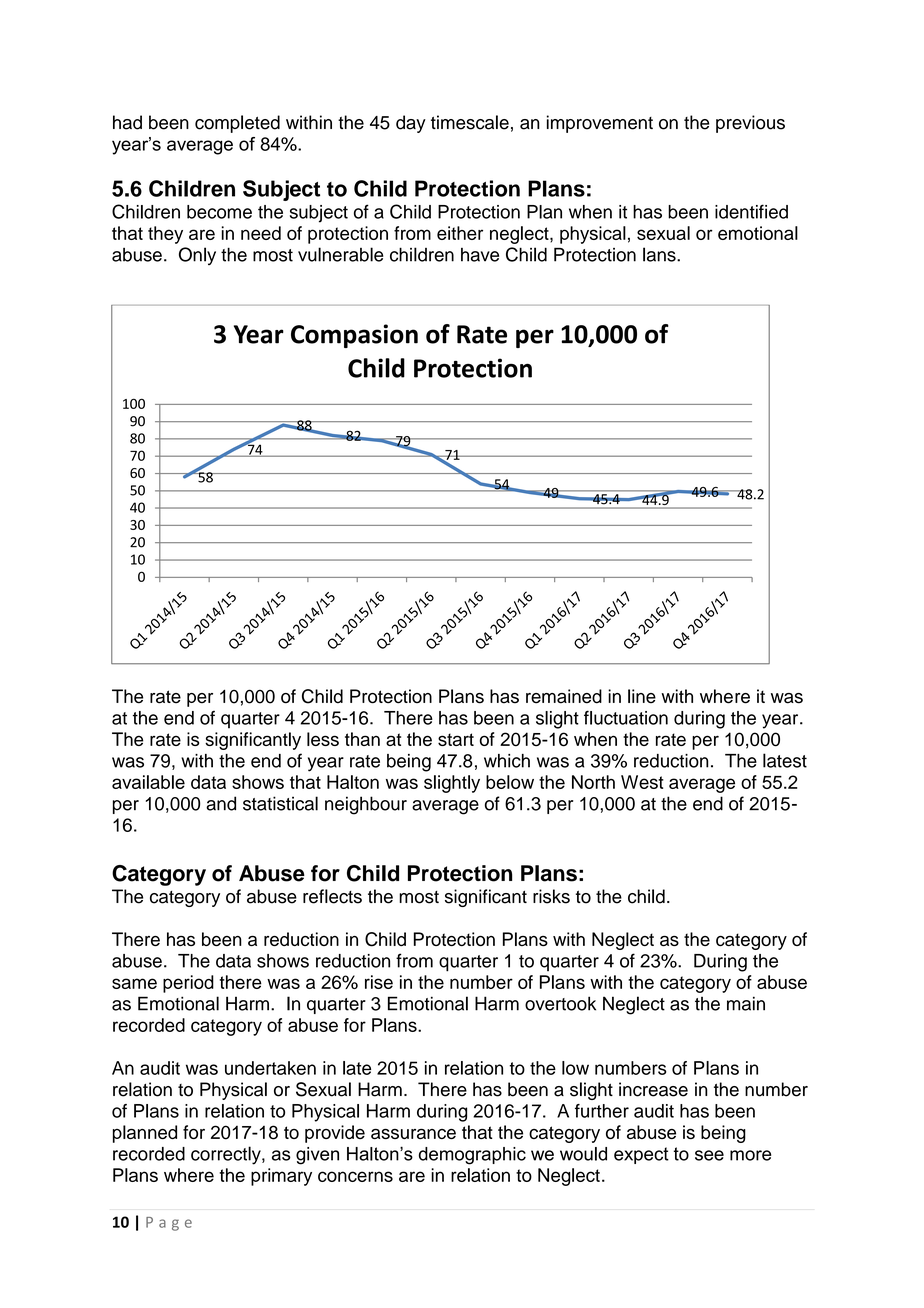  Describe the element at coordinates (413, 1134) in the document. I see `assurance` at that location.
